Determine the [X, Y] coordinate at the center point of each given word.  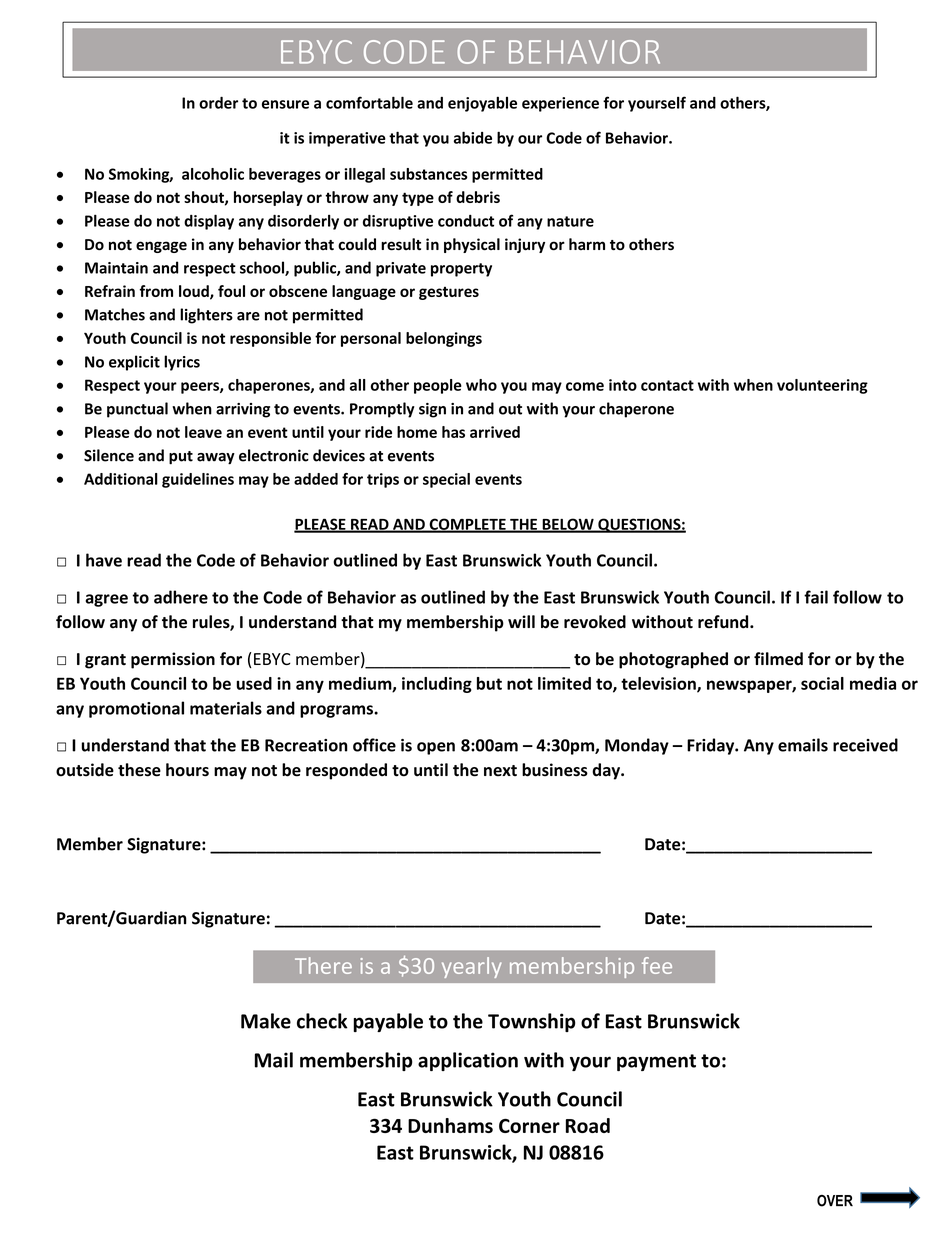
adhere [181, 597]
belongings [444, 339]
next [500, 771]
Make [266, 1021]
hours [187, 770]
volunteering [822, 386]
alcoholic [213, 174]
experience [560, 104]
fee [657, 965]
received [865, 745]
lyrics [182, 363]
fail [816, 597]
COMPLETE [467, 525]
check [322, 1021]
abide [473, 137]
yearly [472, 967]
